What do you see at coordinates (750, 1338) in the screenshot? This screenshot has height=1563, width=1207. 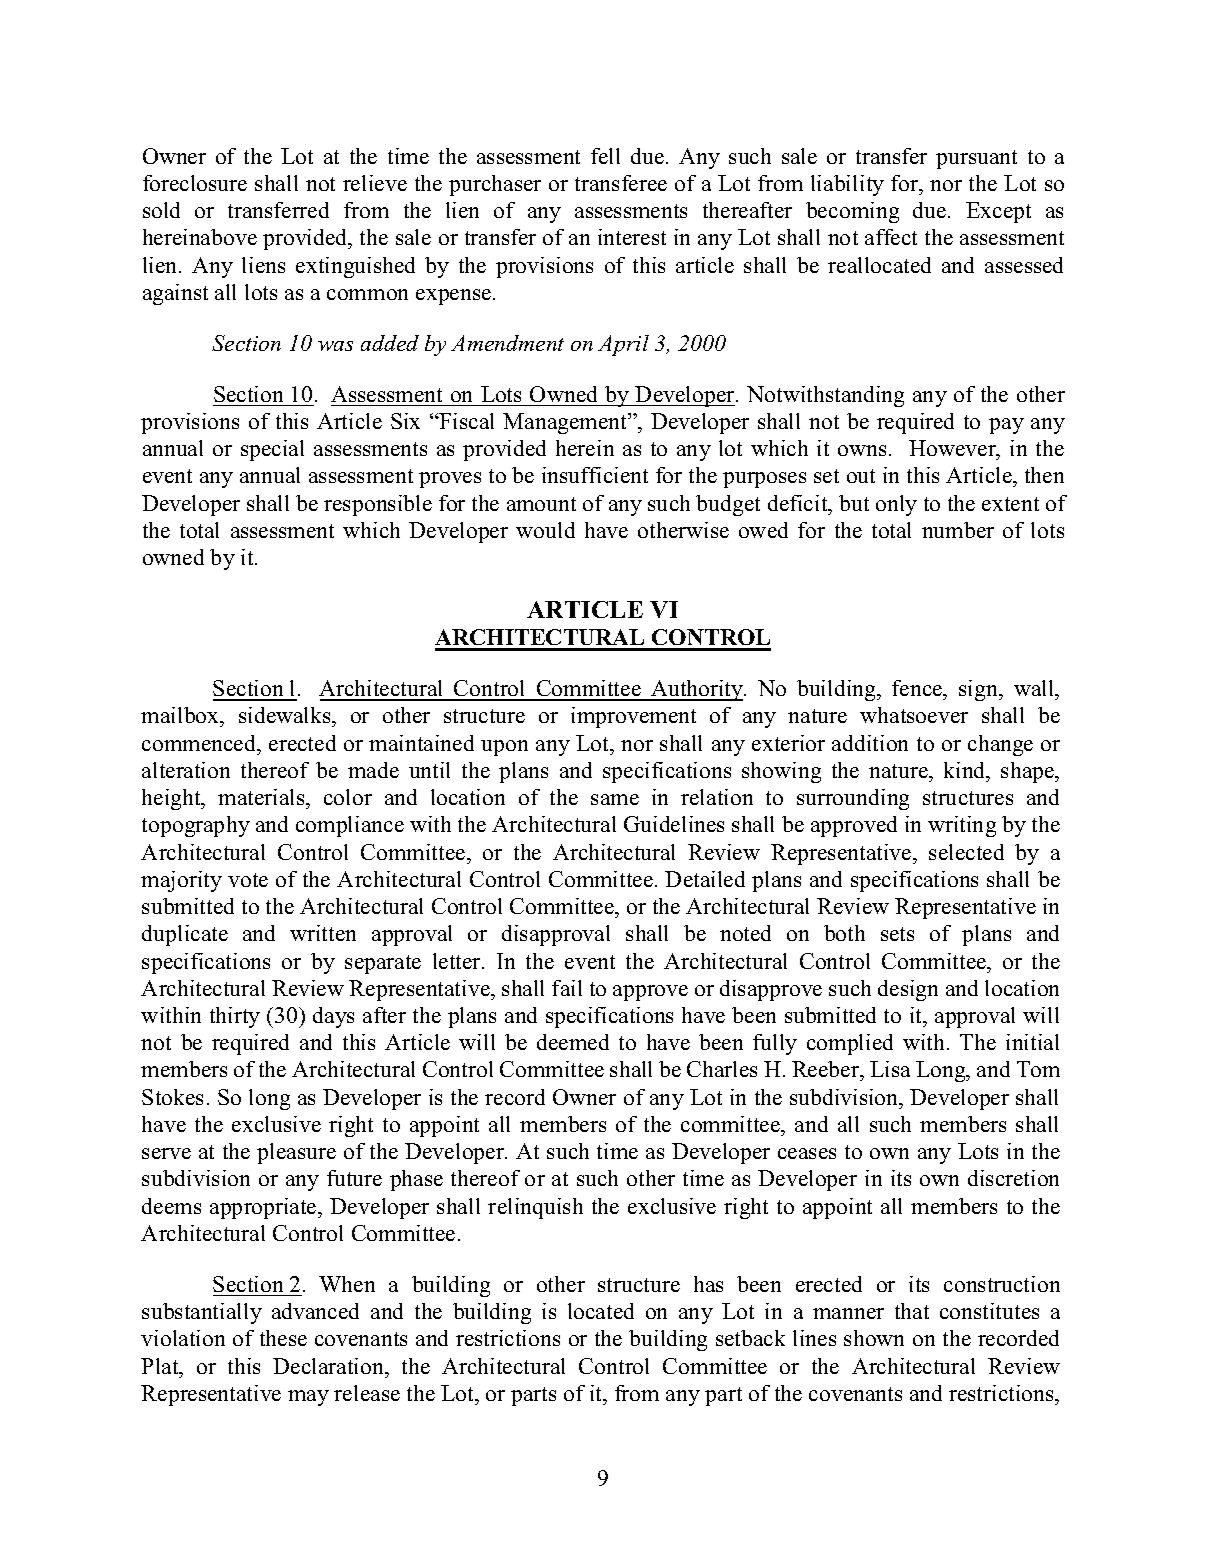 I see `setback` at bounding box center [750, 1338].
